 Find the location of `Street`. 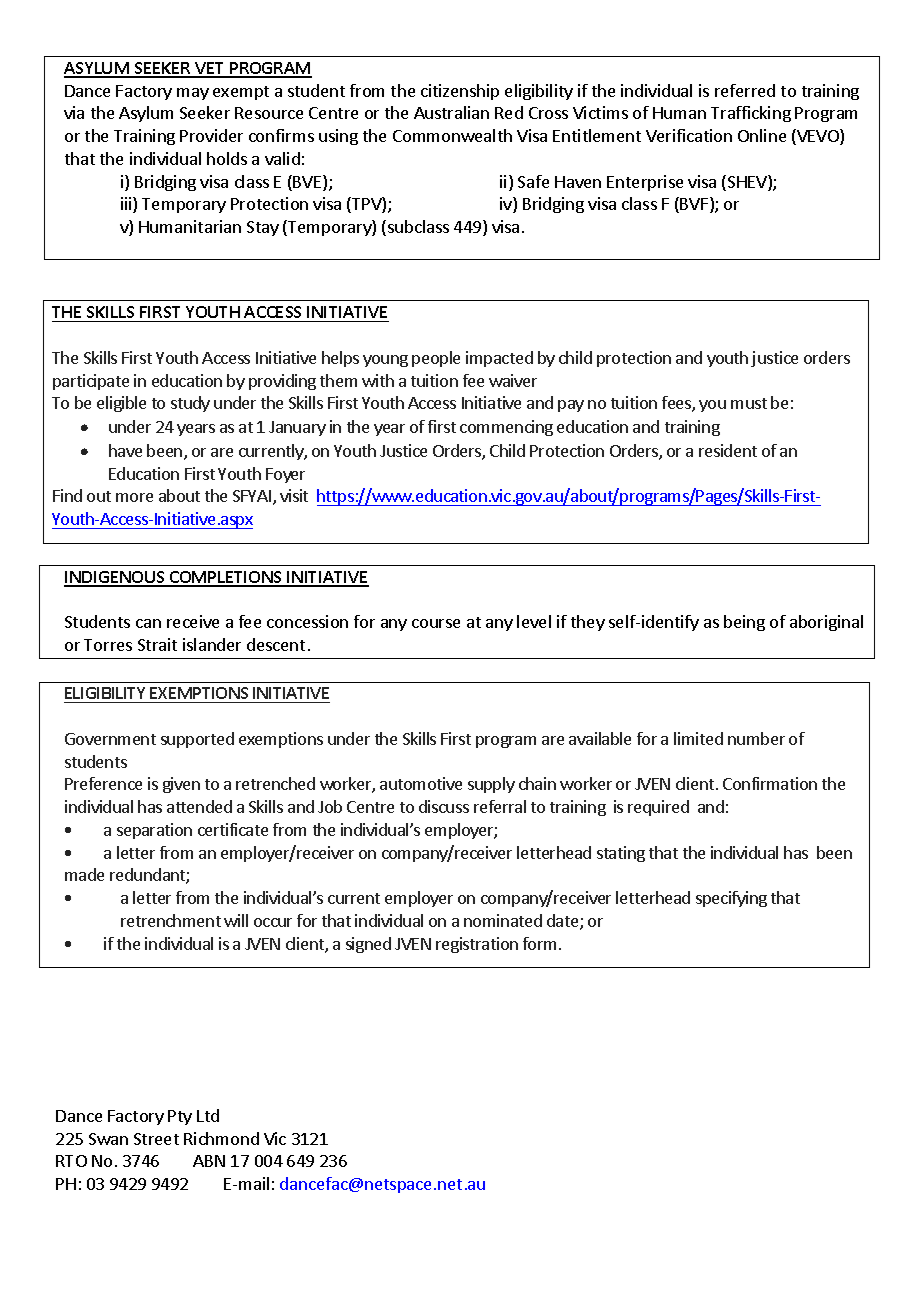

Street is located at coordinates (156, 1139).
